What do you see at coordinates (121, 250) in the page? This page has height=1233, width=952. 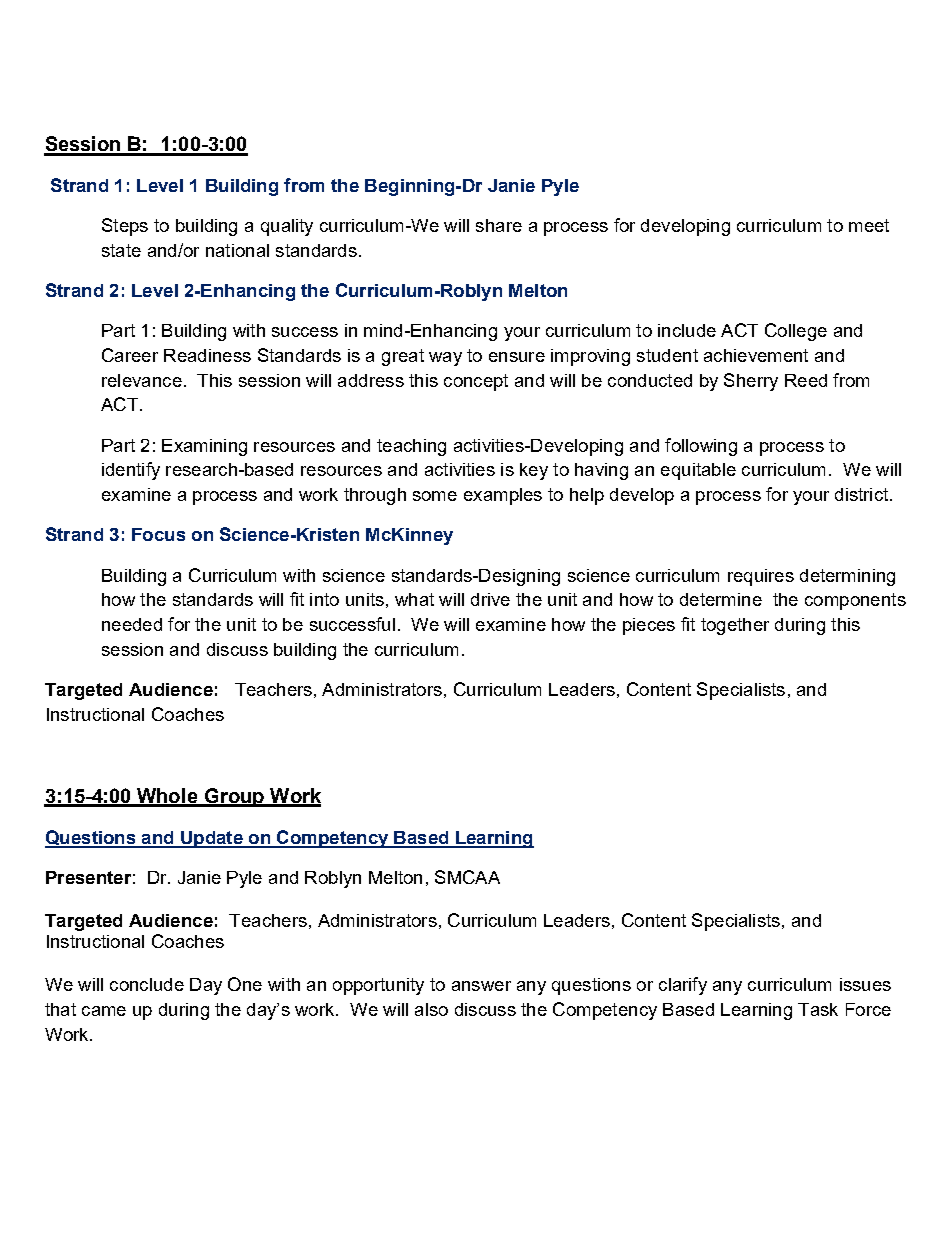 I see `state` at bounding box center [121, 250].
